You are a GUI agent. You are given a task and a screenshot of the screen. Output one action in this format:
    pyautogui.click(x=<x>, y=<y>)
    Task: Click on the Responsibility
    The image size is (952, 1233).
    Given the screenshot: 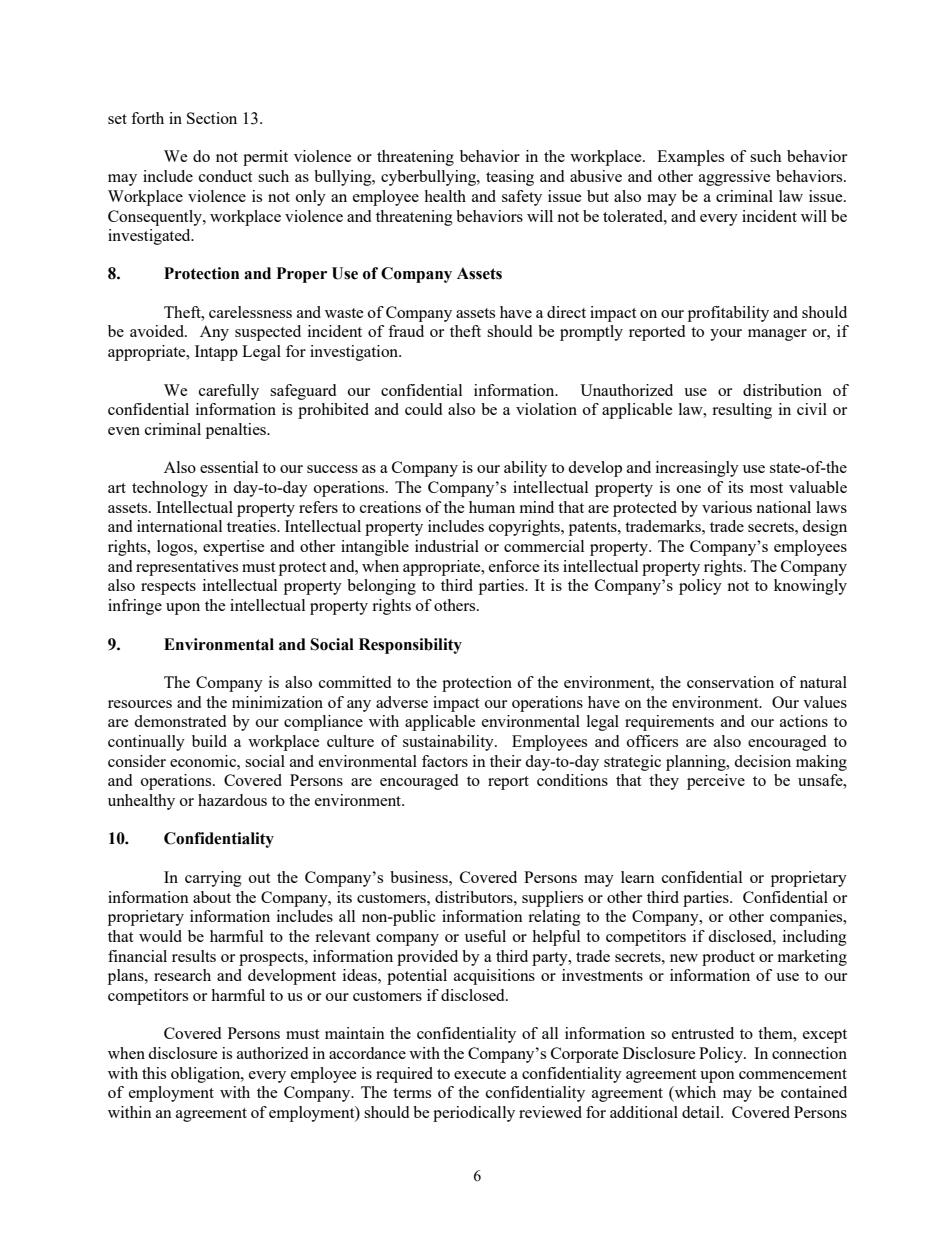 What is the action you would take?
    pyautogui.click(x=410, y=646)
